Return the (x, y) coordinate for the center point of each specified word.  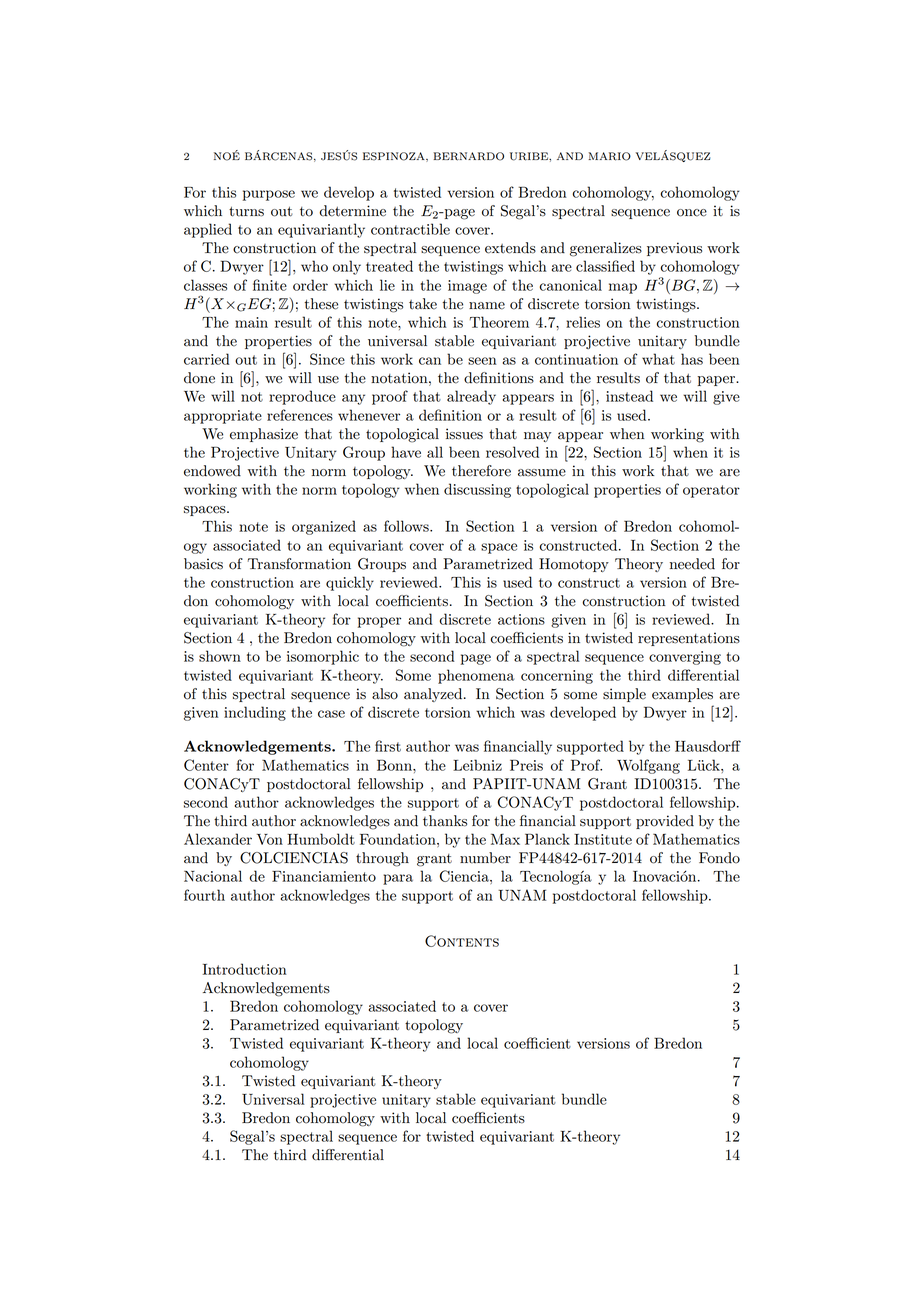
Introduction (245, 969)
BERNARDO (469, 156)
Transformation (299, 564)
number (485, 858)
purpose (269, 195)
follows (407, 526)
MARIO (610, 156)
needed (692, 564)
